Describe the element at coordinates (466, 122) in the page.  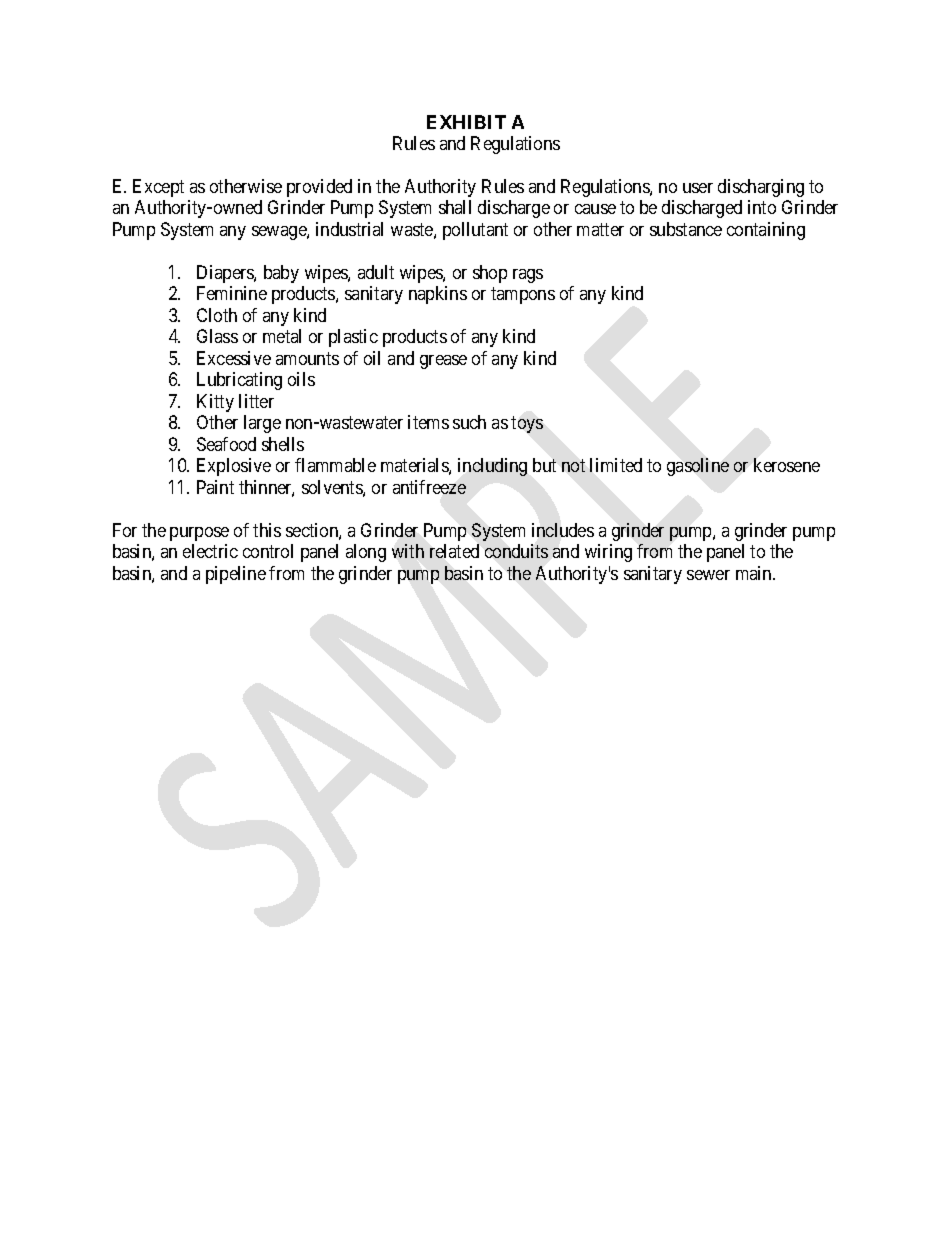
I see `EXHIBIT` at that location.
